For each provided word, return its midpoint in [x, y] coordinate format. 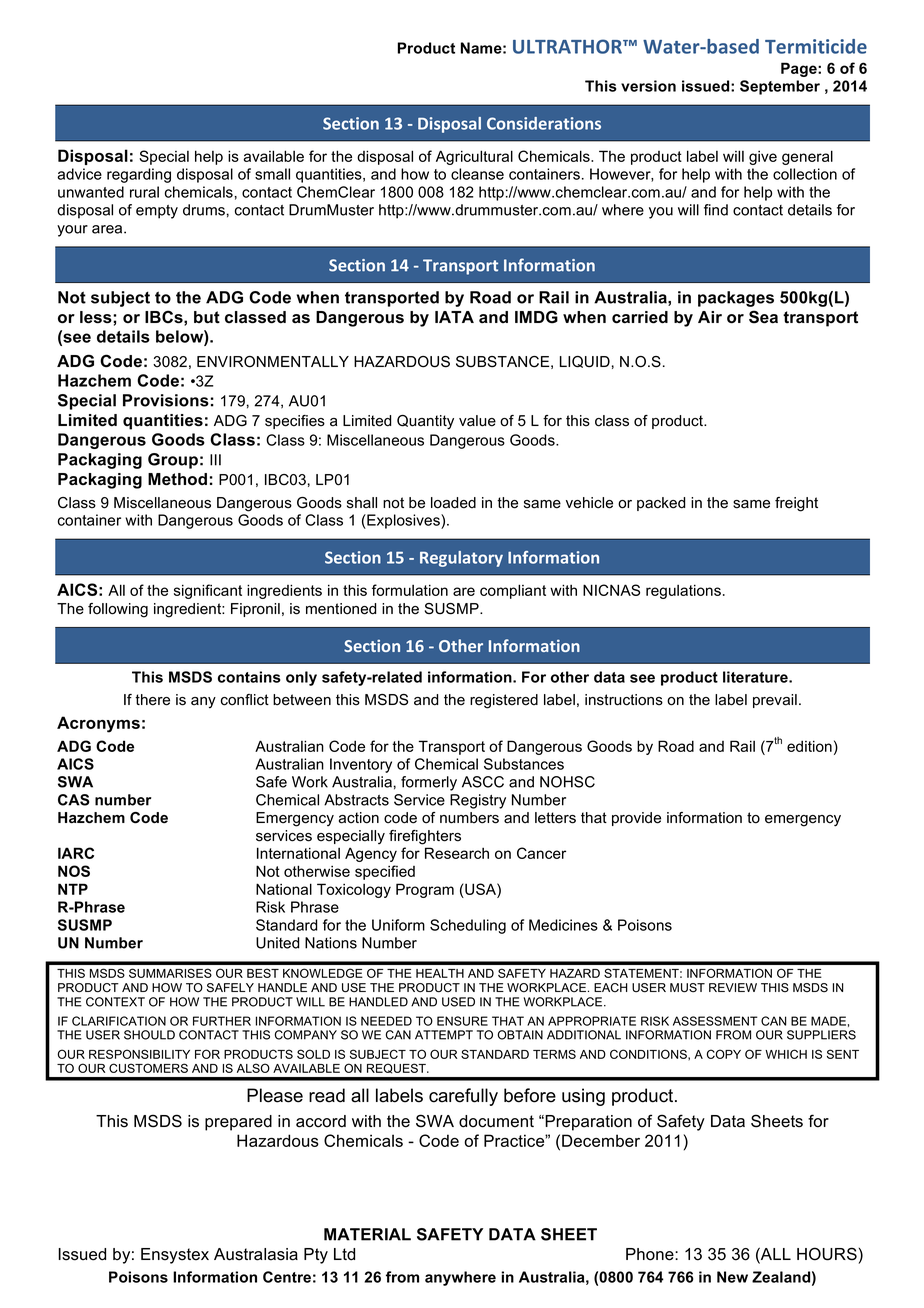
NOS [74, 871]
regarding [139, 175]
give [763, 158]
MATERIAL [367, 1234]
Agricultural [474, 157]
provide [636, 819]
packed [661, 504]
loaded [453, 503]
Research [457, 853]
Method [177, 479]
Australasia [256, 1254]
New [732, 1277]
